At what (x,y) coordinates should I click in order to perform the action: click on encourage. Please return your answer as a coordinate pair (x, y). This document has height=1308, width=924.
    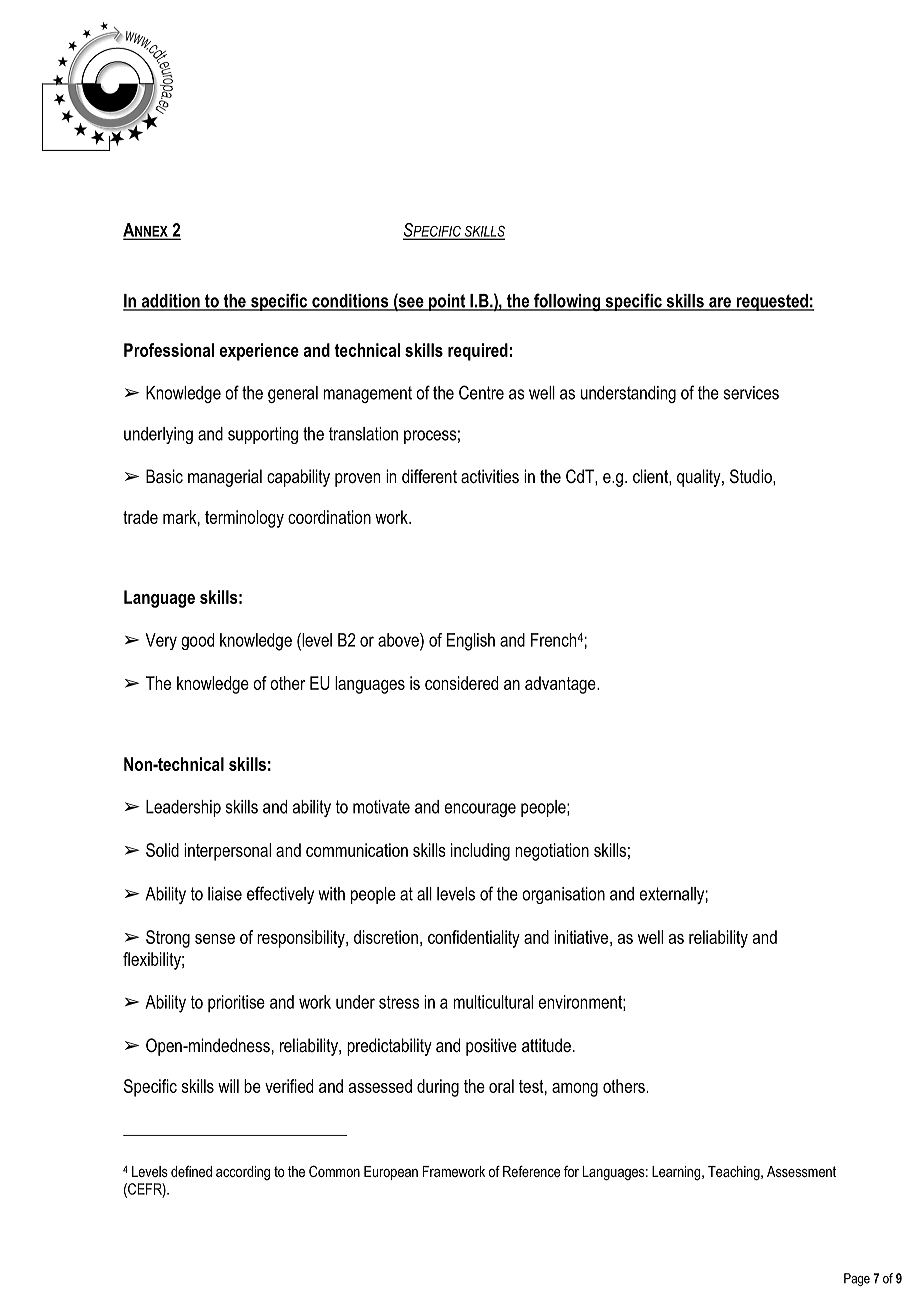
    Looking at the image, I should click on (480, 810).
